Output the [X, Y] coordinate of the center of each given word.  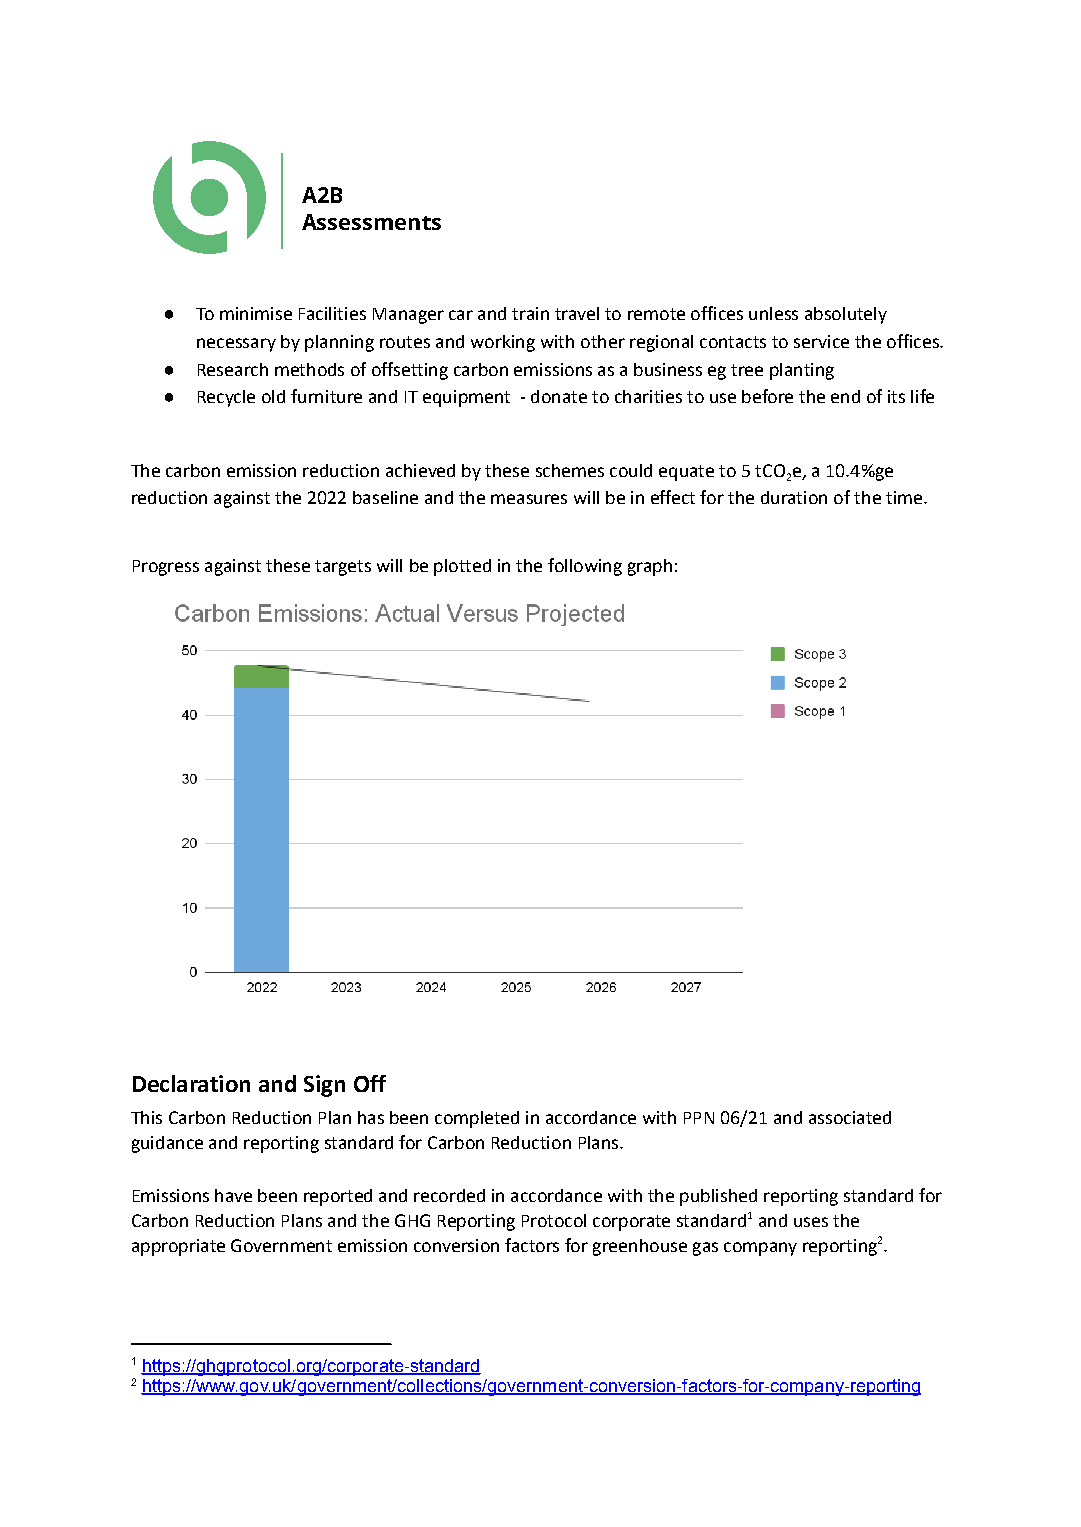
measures [529, 499]
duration [794, 497]
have [233, 1195]
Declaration [191, 1083]
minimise [256, 313]
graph [650, 567]
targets [343, 568]
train [530, 313]
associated [850, 1117]
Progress [166, 568]
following [585, 567]
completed [477, 1119]
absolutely [846, 315]
